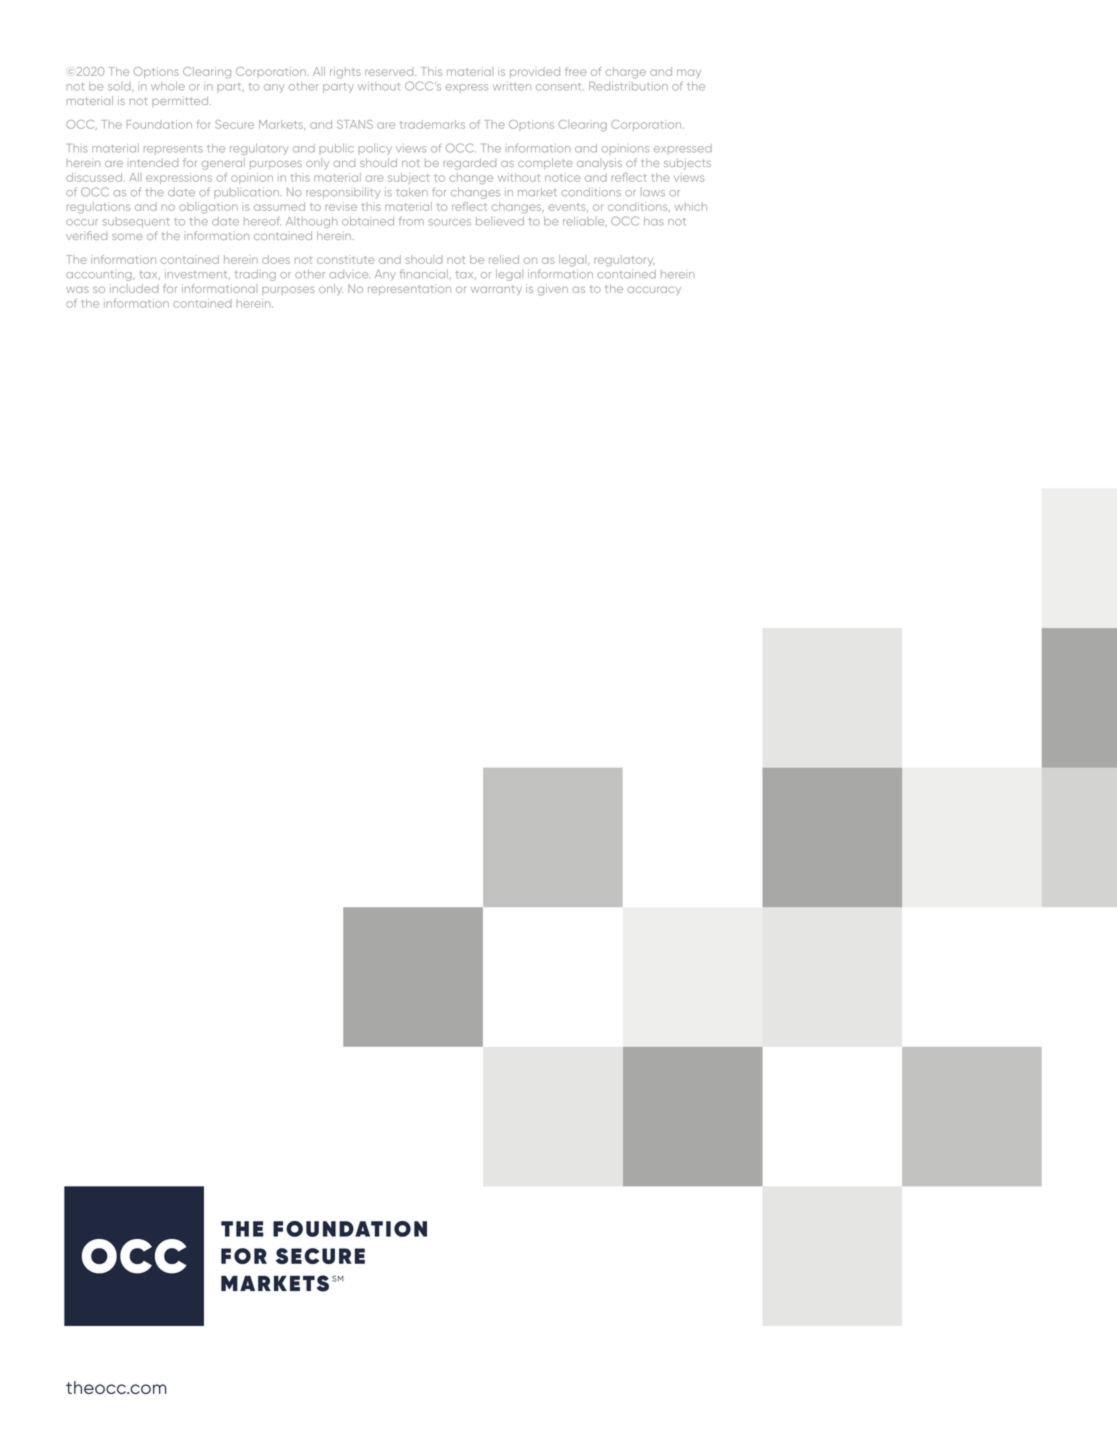 The image size is (1117, 1445). What do you see at coordinates (599, 163) in the screenshot?
I see `analysis` at bounding box center [599, 163].
